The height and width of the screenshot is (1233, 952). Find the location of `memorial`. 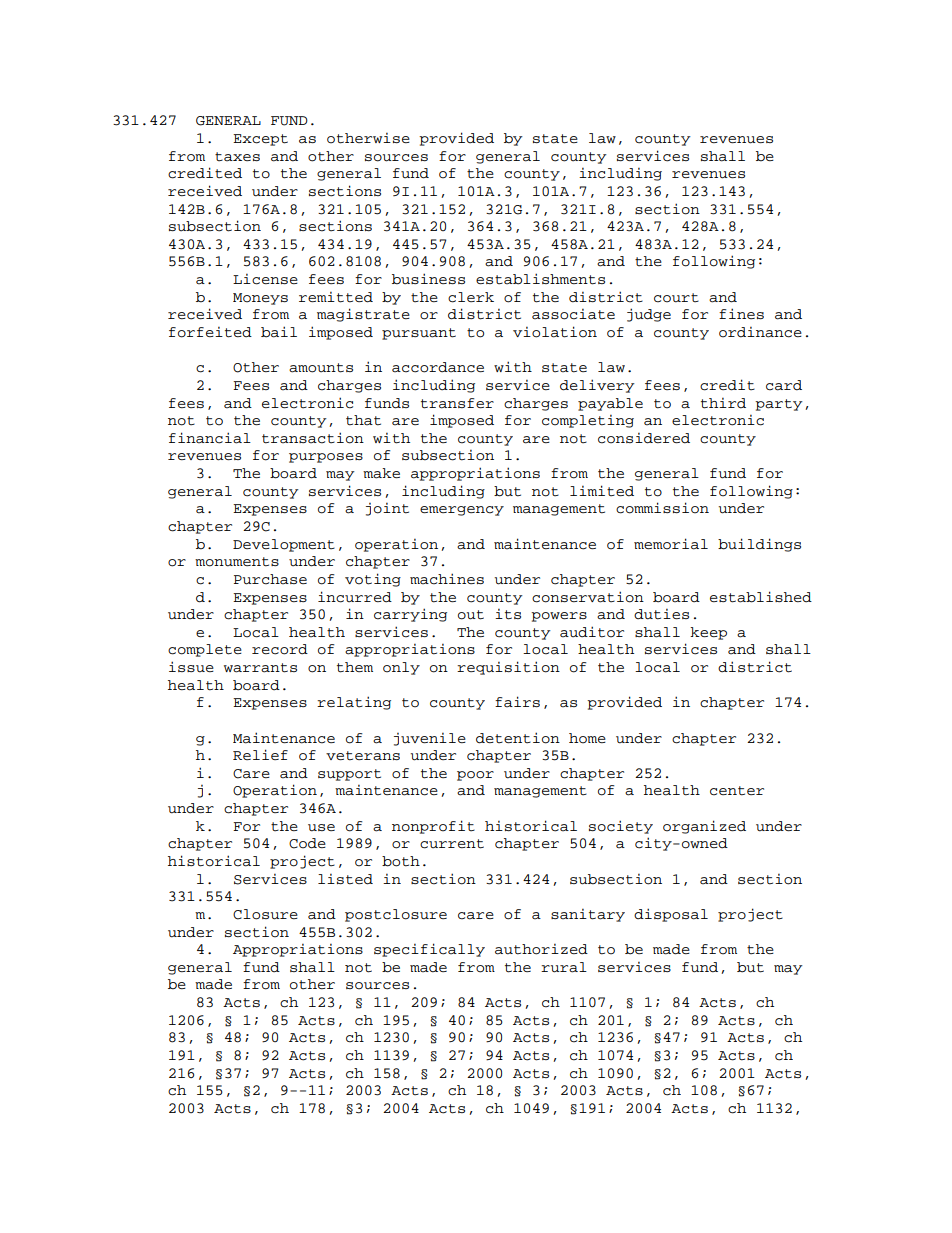

memorial is located at coordinates (671, 544).
